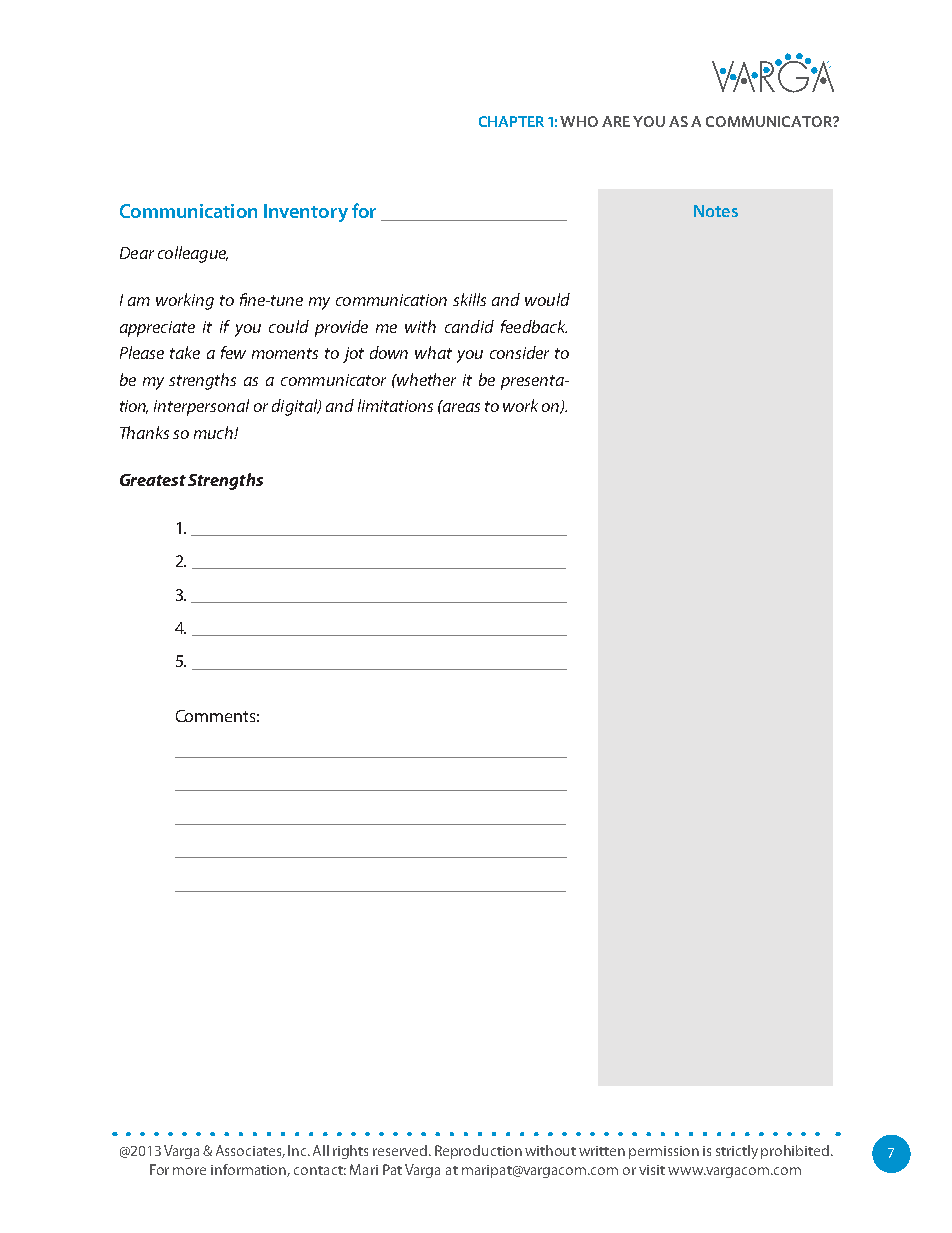 The image size is (952, 1233). What do you see at coordinates (306, 213) in the image?
I see `Inventory` at bounding box center [306, 213].
